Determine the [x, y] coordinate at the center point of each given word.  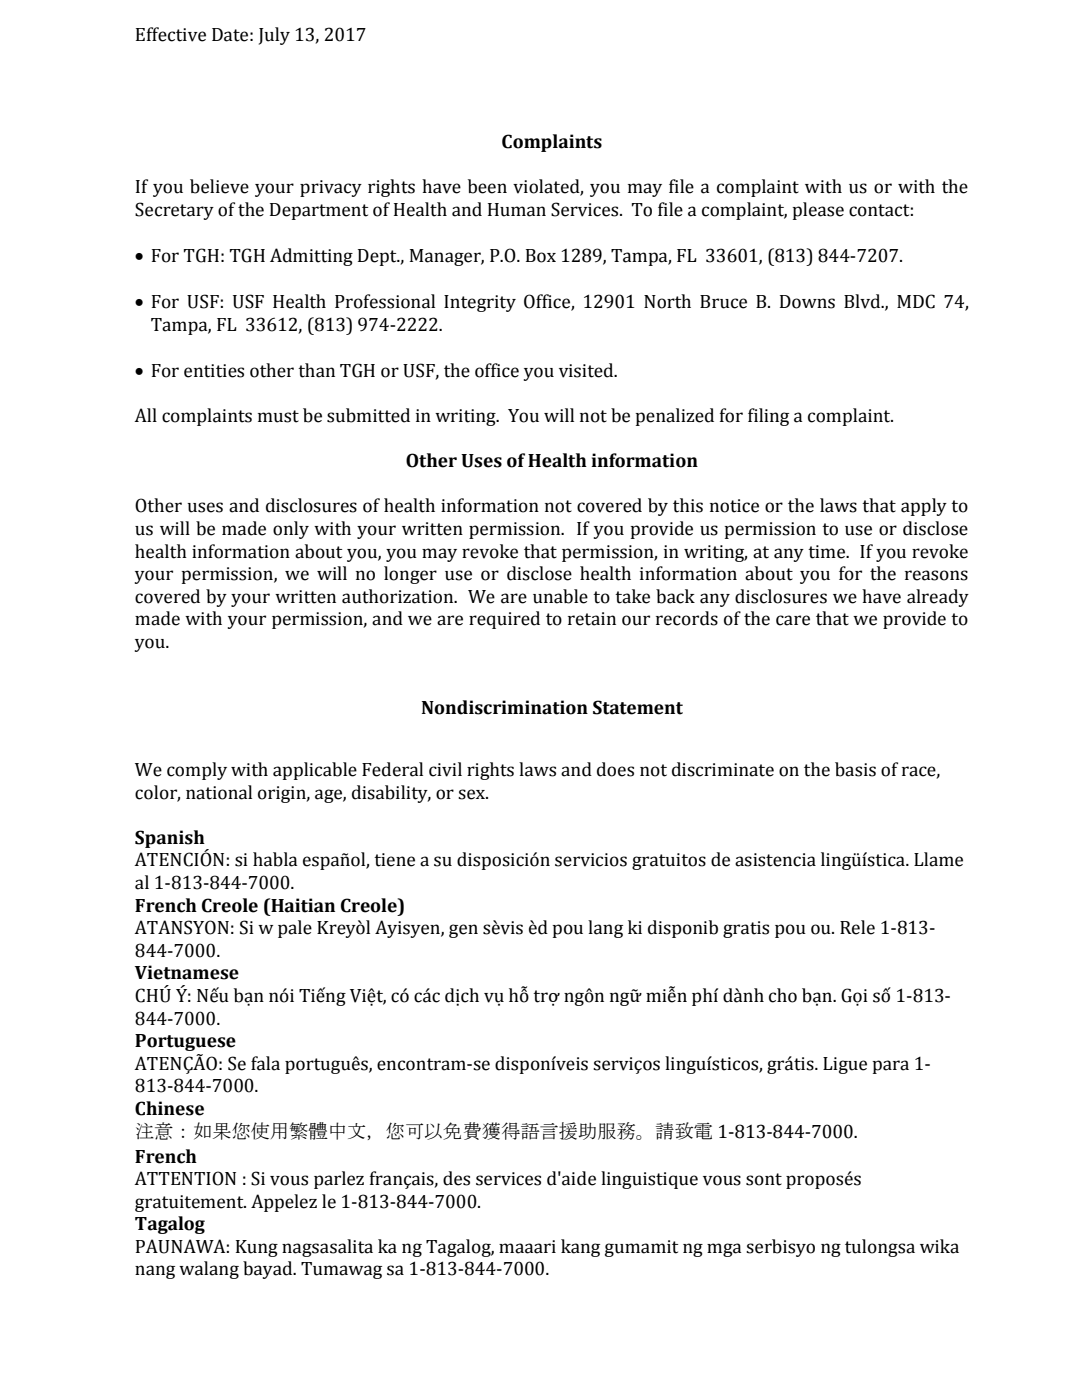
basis [855, 769]
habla [275, 859]
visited [587, 370]
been [487, 186]
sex [473, 794]
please [818, 211]
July [274, 36]
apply [924, 507]
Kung [257, 1248]
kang [580, 1248]
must [278, 416]
